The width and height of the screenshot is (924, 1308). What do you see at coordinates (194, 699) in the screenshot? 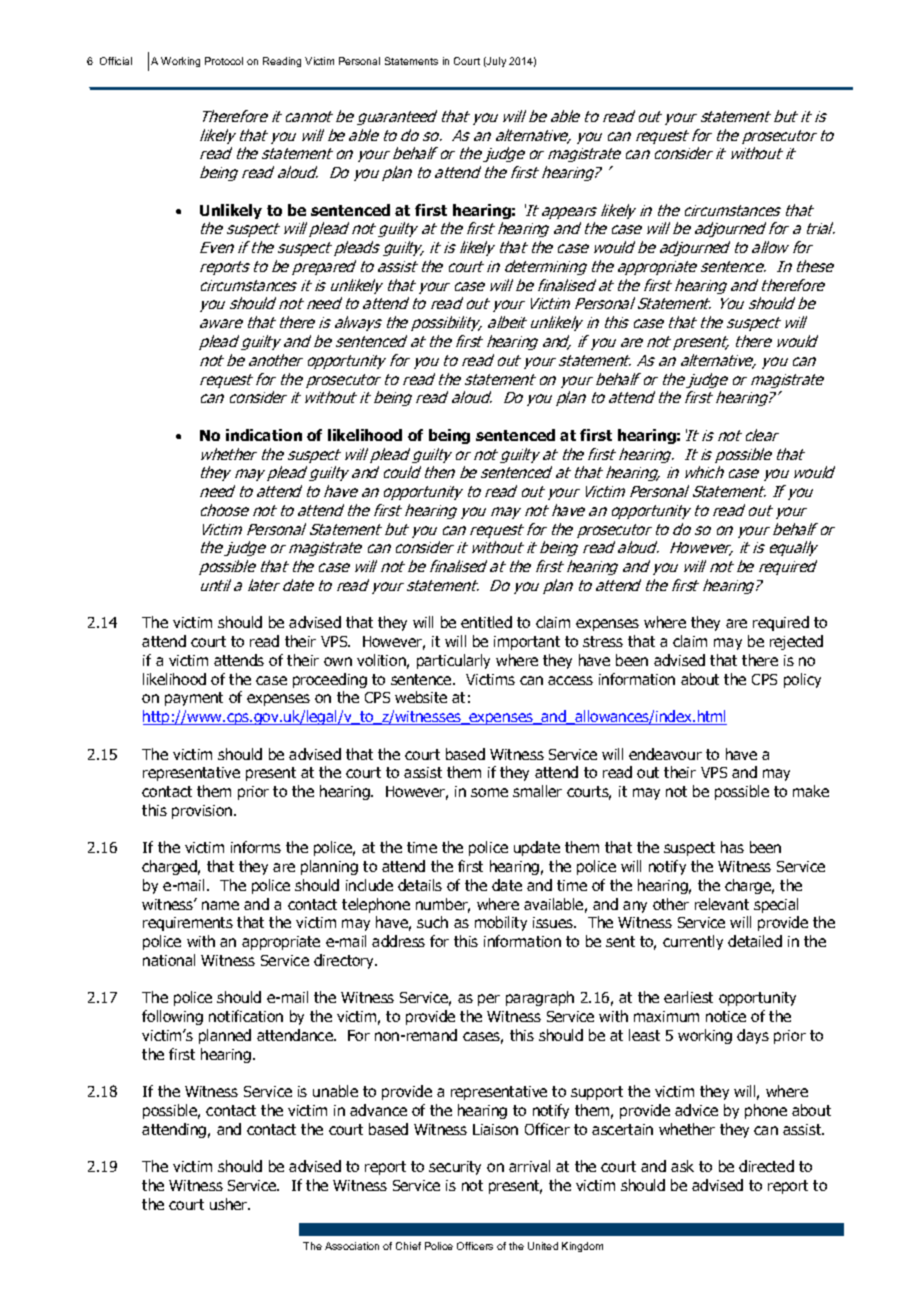
I see `payment` at bounding box center [194, 699].
